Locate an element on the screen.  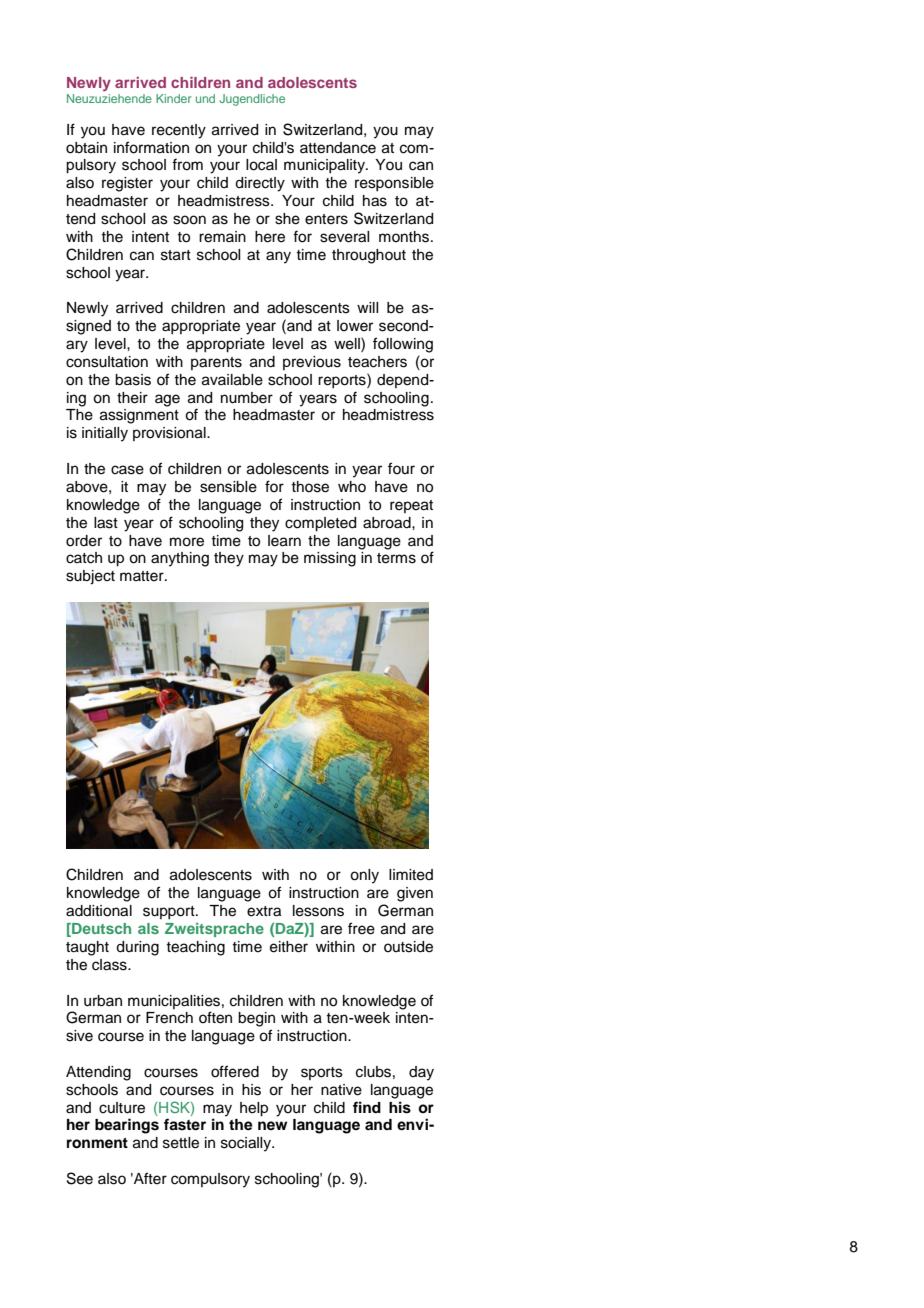
terms is located at coordinates (396, 558).
